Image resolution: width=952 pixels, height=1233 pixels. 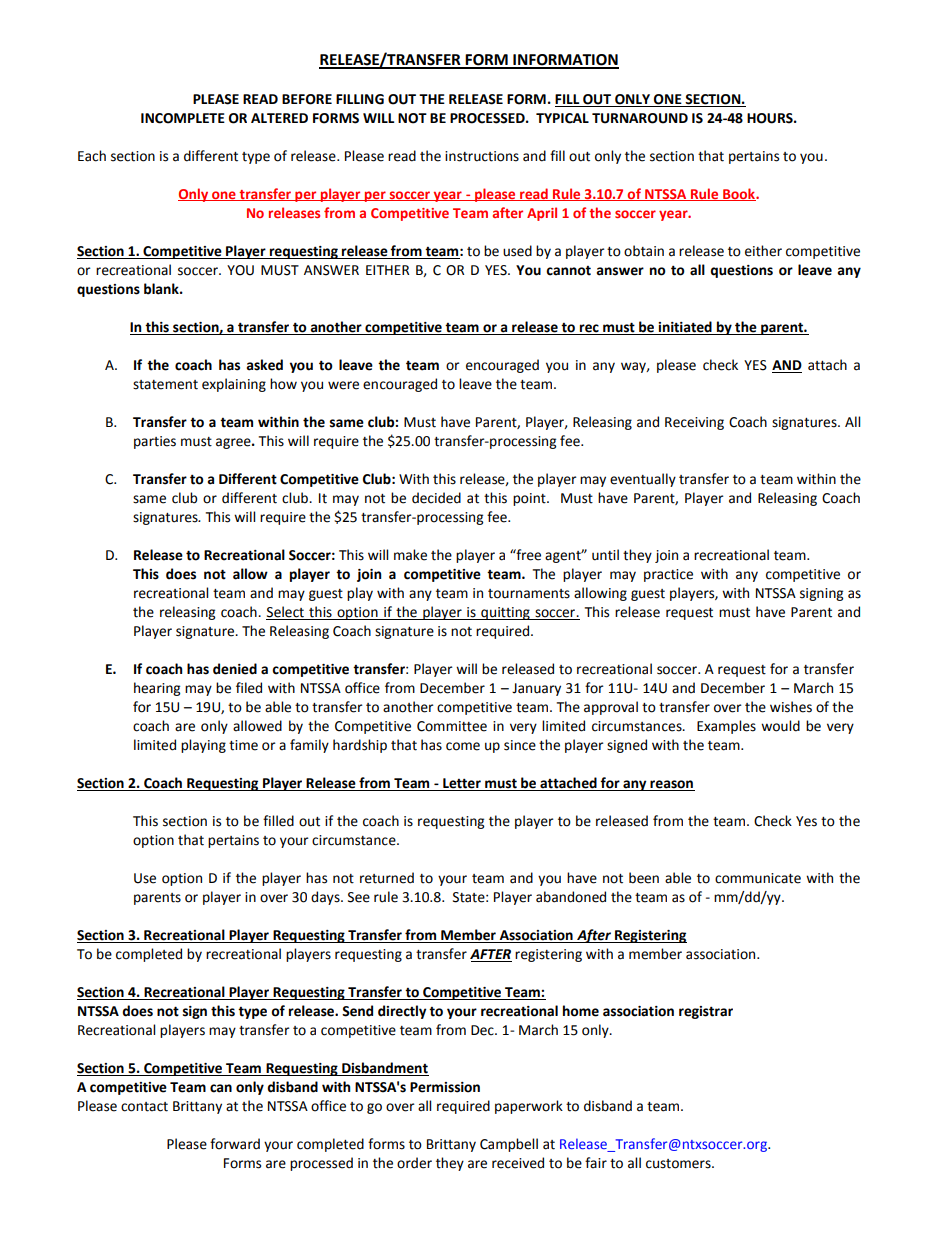 What do you see at coordinates (482, 156) in the image?
I see `instructions` at bounding box center [482, 156].
